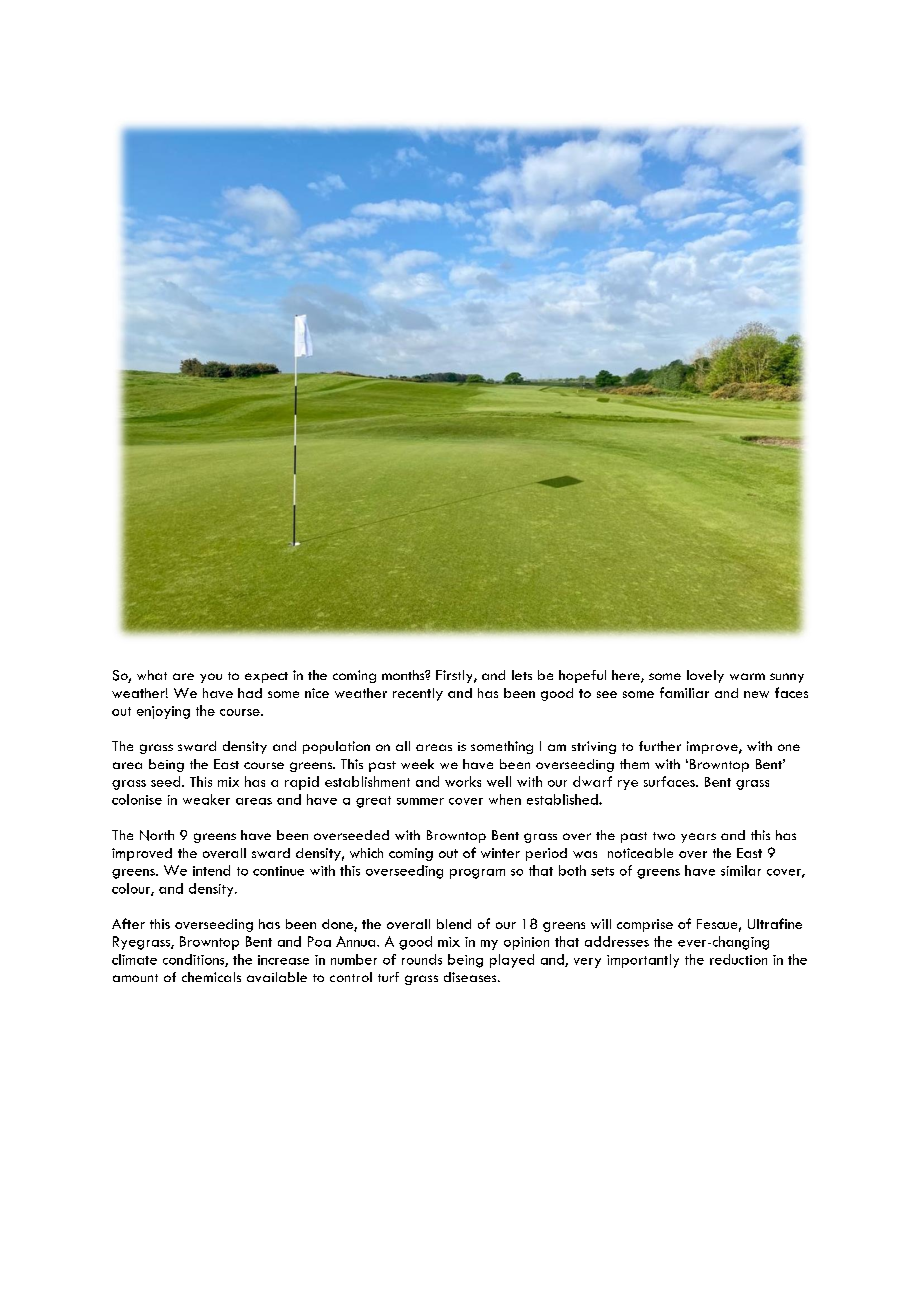 Image resolution: width=924 pixels, height=1308 pixels. I want to click on diseases, so click(471, 977).
